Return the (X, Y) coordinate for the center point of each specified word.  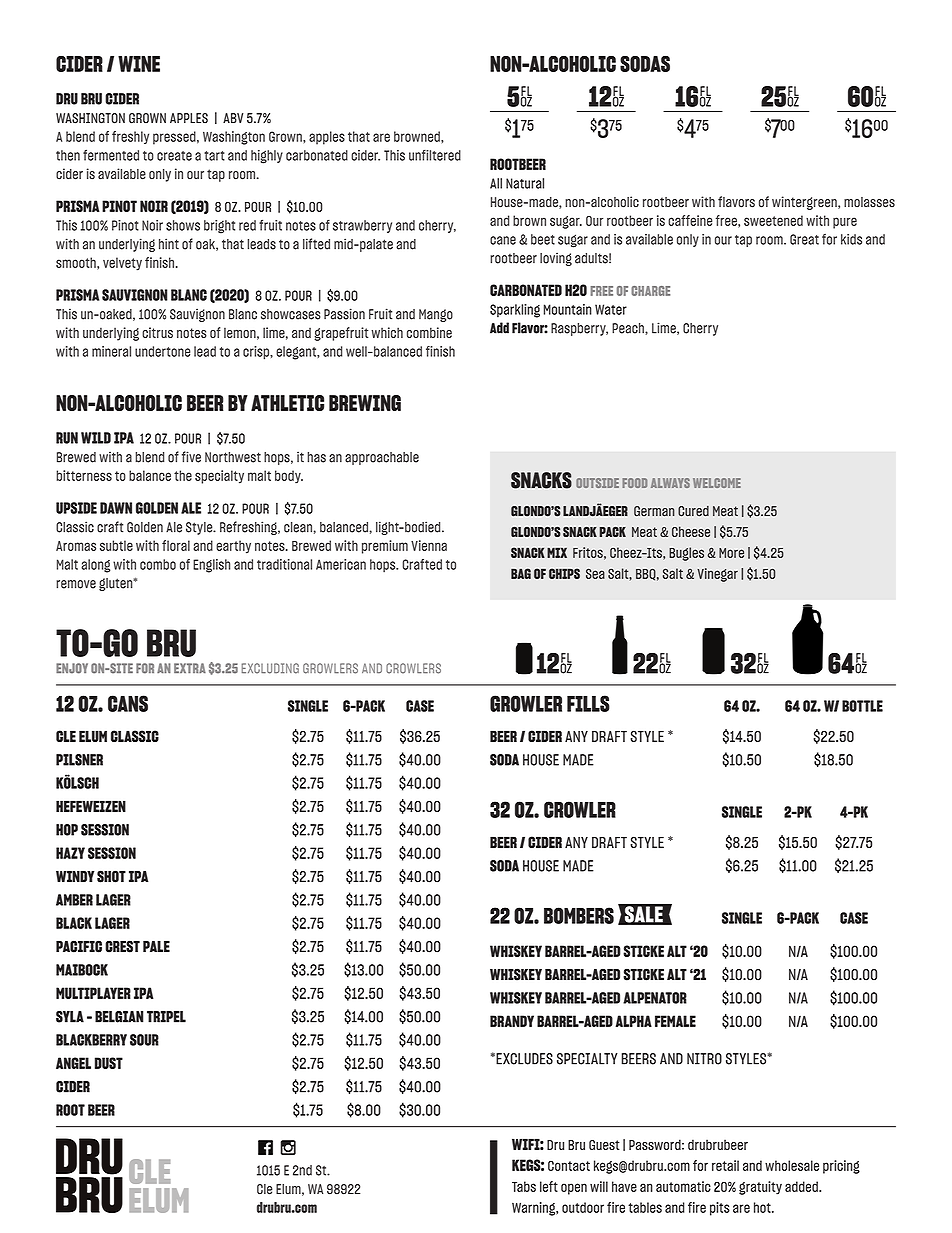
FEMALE (675, 1021)
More (731, 553)
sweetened (773, 220)
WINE (139, 64)
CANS (128, 703)
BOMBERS (579, 915)
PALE (156, 946)
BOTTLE (862, 706)
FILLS (588, 703)
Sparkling (515, 311)
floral (176, 545)
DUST (109, 1063)
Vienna (429, 545)
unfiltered (435, 155)
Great (804, 239)
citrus (157, 332)
